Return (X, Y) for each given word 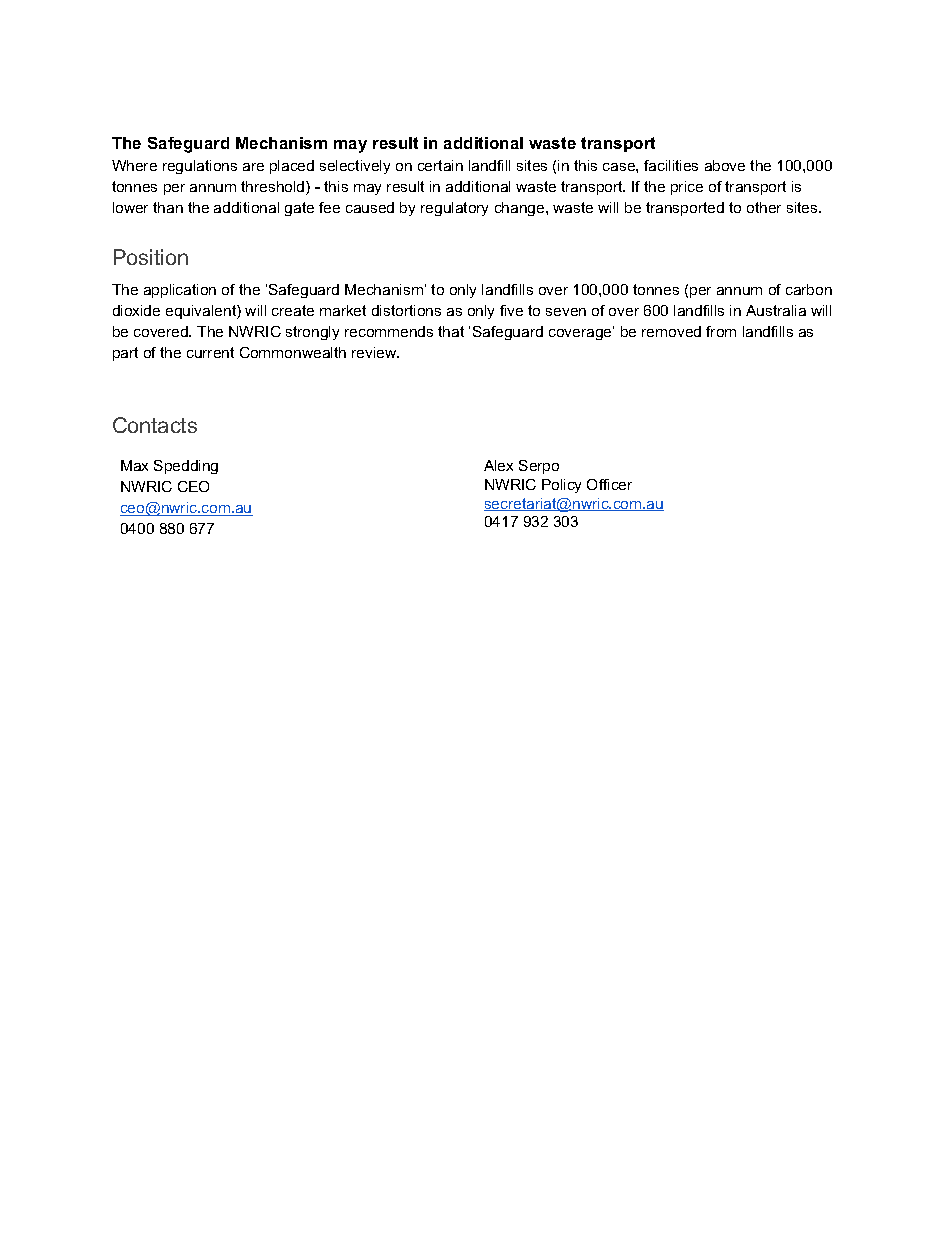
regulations (200, 167)
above (725, 165)
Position (151, 257)
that (451, 331)
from (721, 331)
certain (440, 165)
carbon (809, 289)
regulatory (454, 209)
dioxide (136, 310)
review (375, 352)
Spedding (186, 467)
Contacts (155, 425)
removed (671, 331)
